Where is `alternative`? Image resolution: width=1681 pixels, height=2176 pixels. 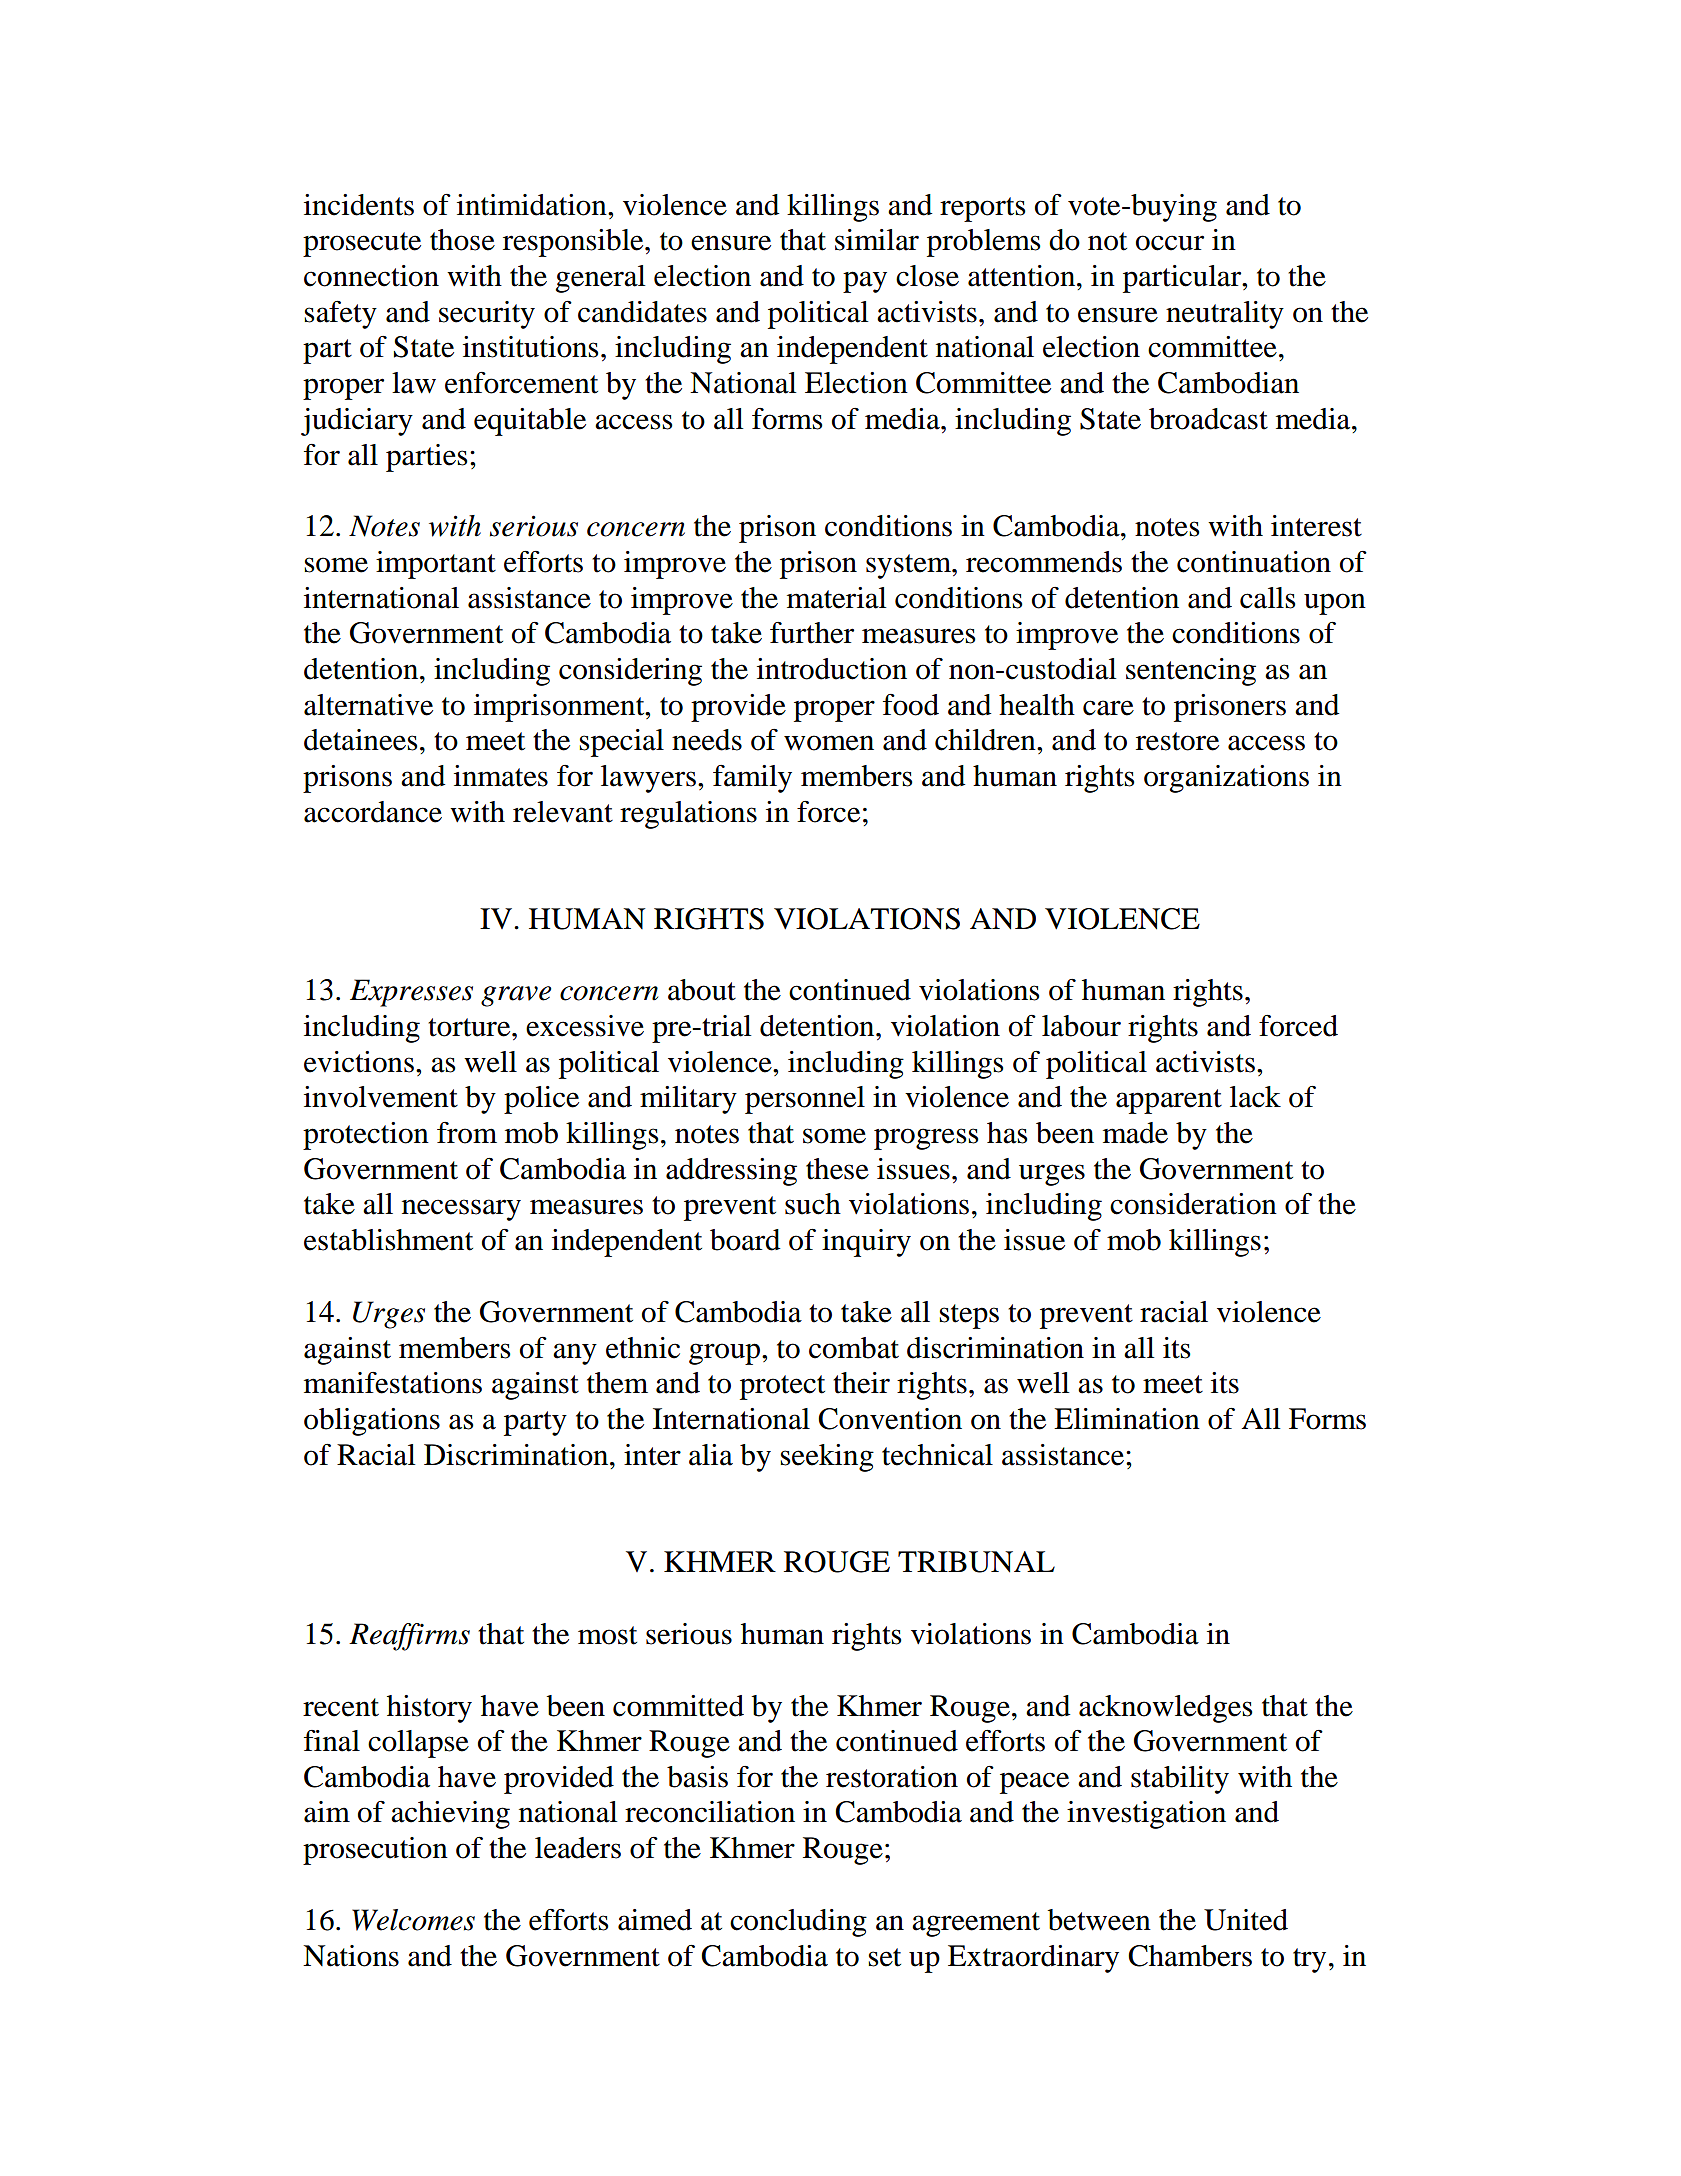 alternative is located at coordinates (368, 705).
